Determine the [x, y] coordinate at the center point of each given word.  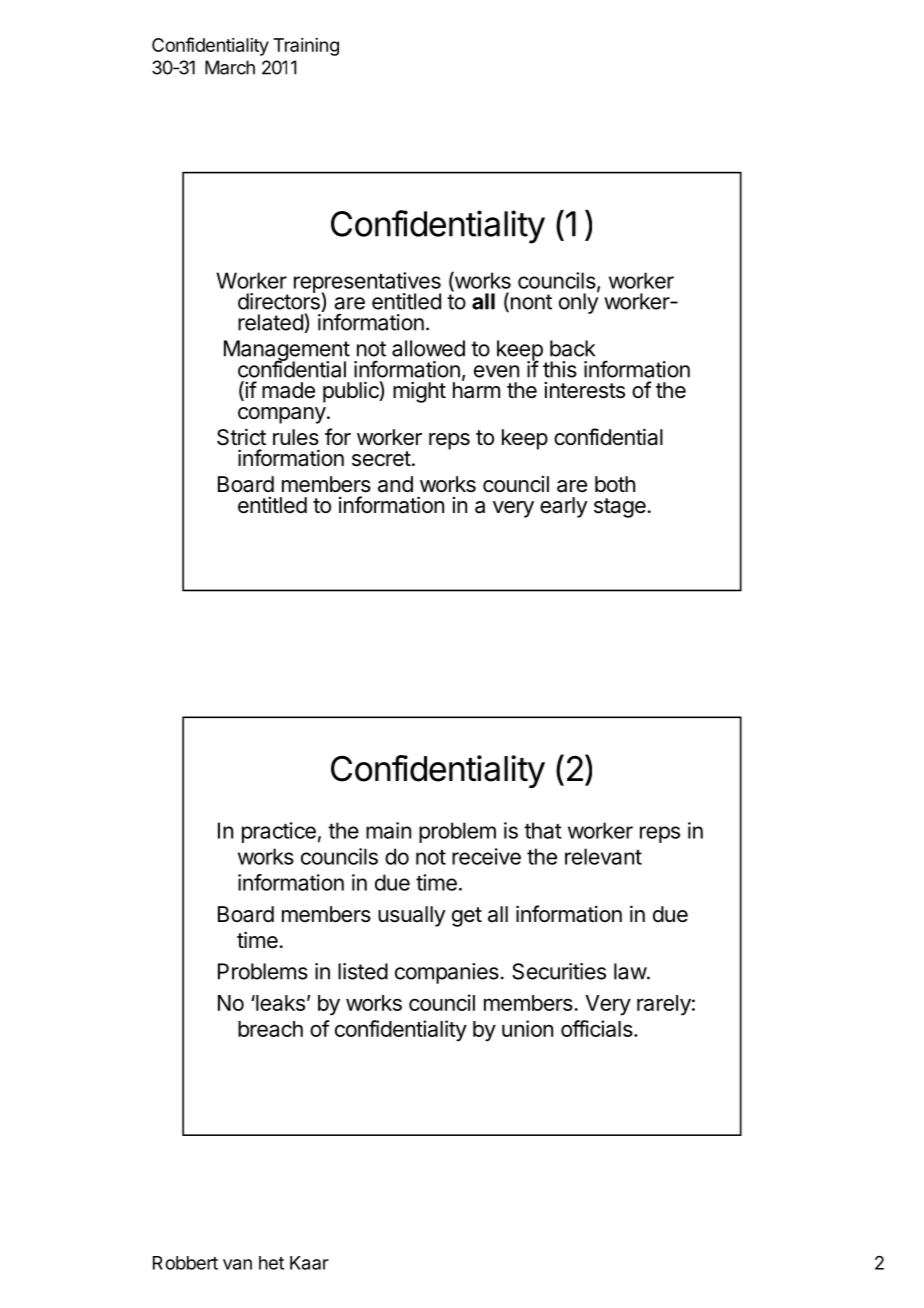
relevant [603, 856]
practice [279, 832]
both [615, 484]
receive [486, 856]
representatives [367, 283]
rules [296, 437]
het [271, 1263]
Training [306, 47]
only [579, 302]
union [527, 1028]
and [395, 484]
